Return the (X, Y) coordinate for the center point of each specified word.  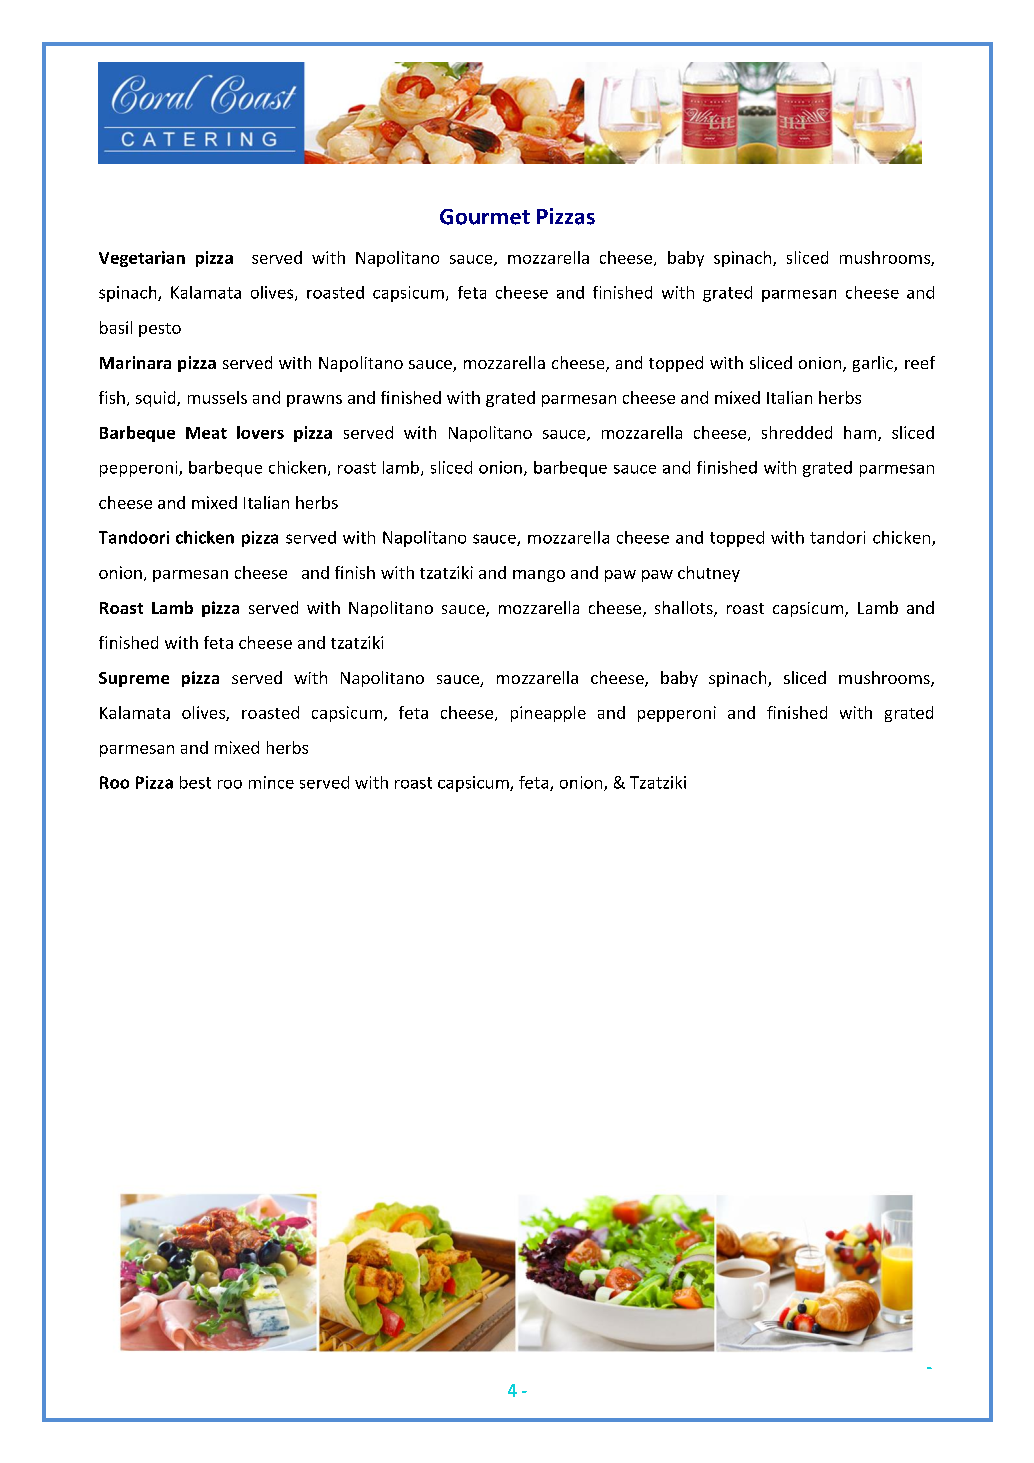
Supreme (134, 679)
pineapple (548, 714)
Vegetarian (142, 259)
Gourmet (485, 217)
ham (861, 433)
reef (920, 362)
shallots (685, 609)
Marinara (135, 362)
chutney (709, 574)
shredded (797, 432)
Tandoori (134, 537)
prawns (314, 401)
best (195, 782)
